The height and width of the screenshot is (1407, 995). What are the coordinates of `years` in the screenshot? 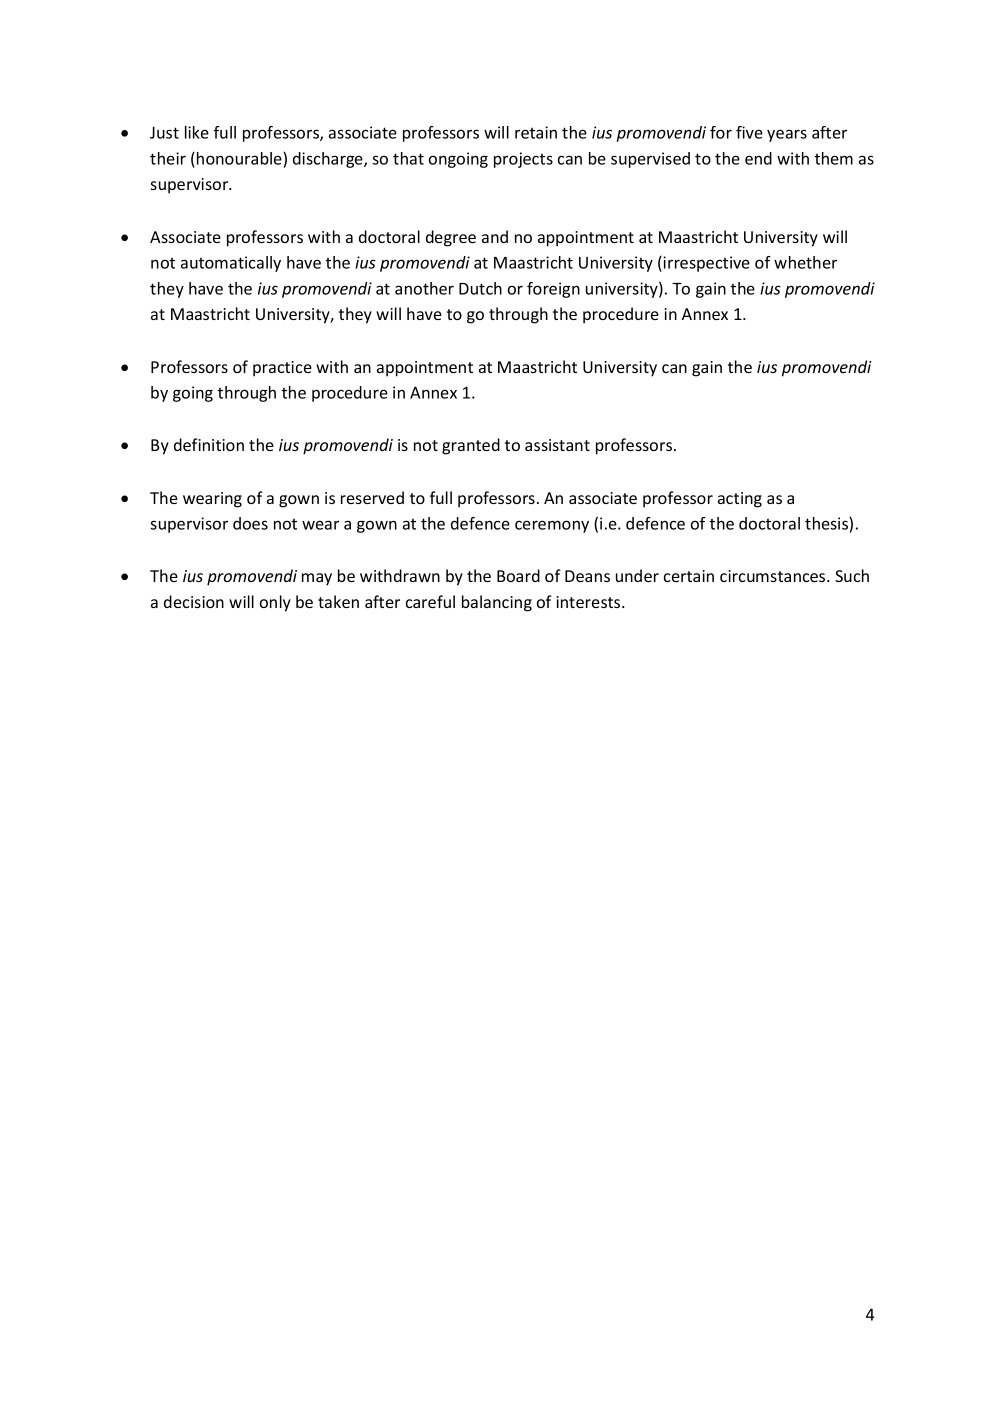 It's located at (787, 135).
